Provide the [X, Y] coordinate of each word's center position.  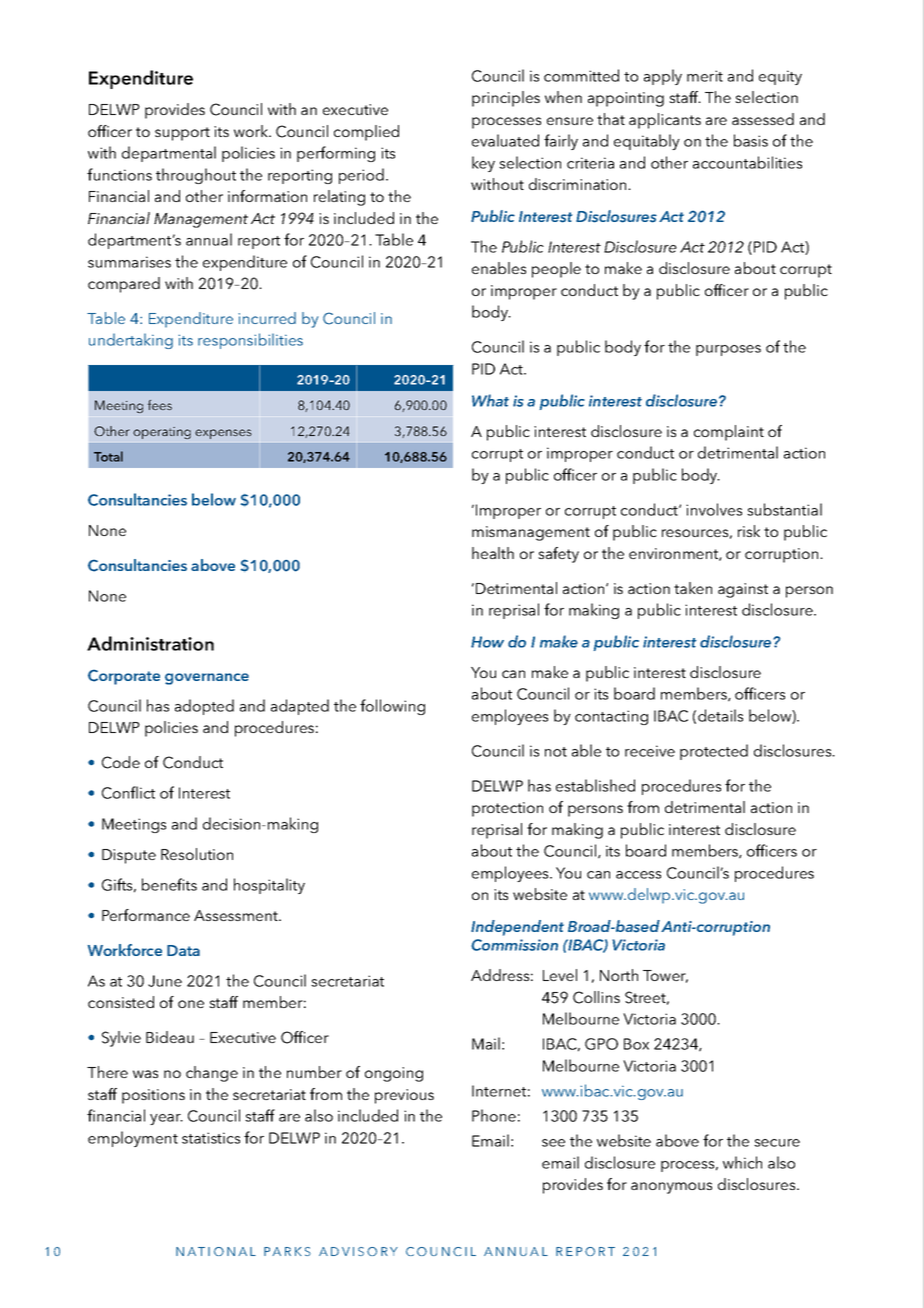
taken [693, 588]
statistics [211, 1138]
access [638, 875]
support [182, 134]
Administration [150, 643]
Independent [517, 928]
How [487, 642]
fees [160, 405]
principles [506, 99]
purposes [728, 350]
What [490, 400]
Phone [494, 1115]
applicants [665, 121]
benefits [169, 884]
